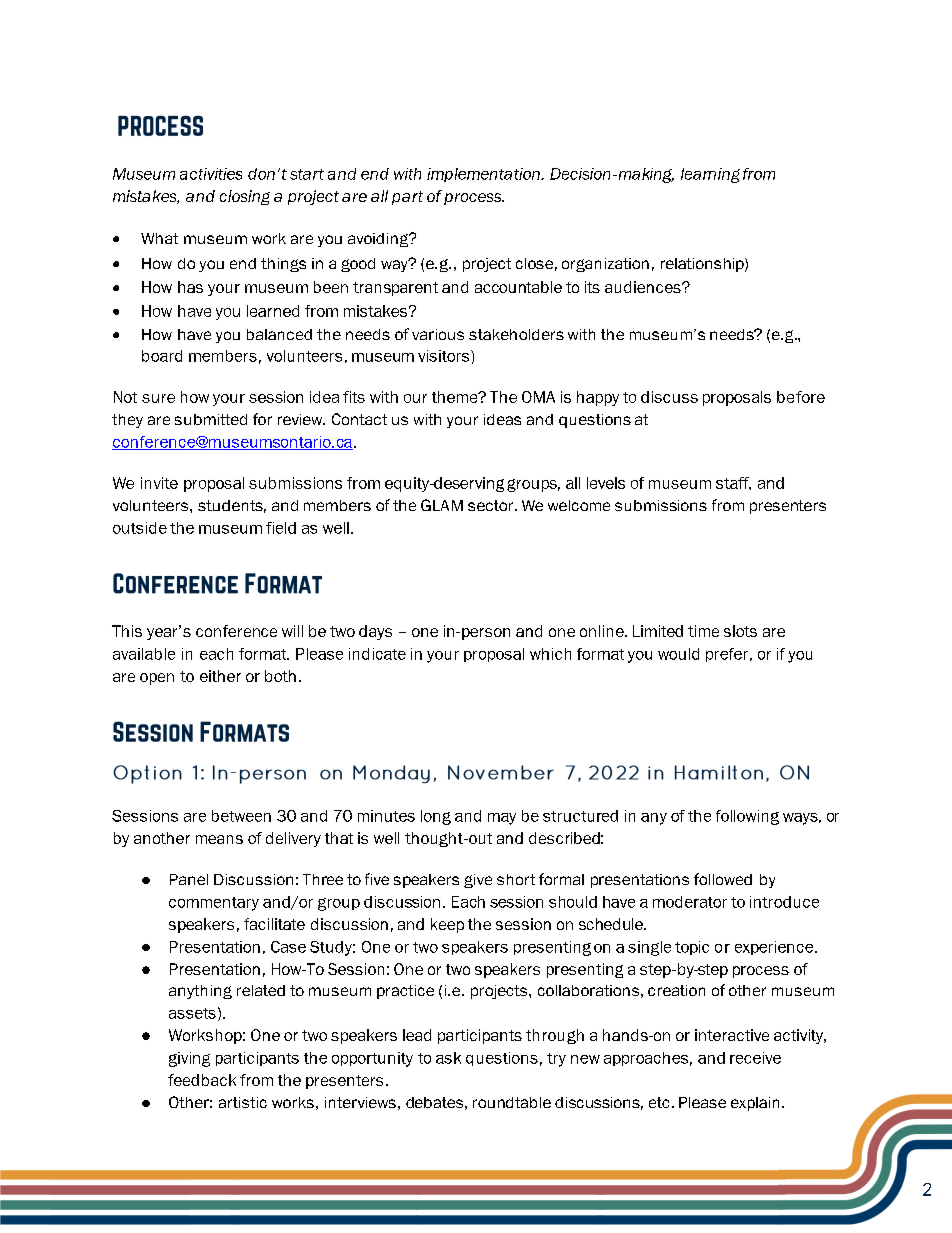  Describe the element at coordinates (220, 676) in the image. I see `either` at that location.
